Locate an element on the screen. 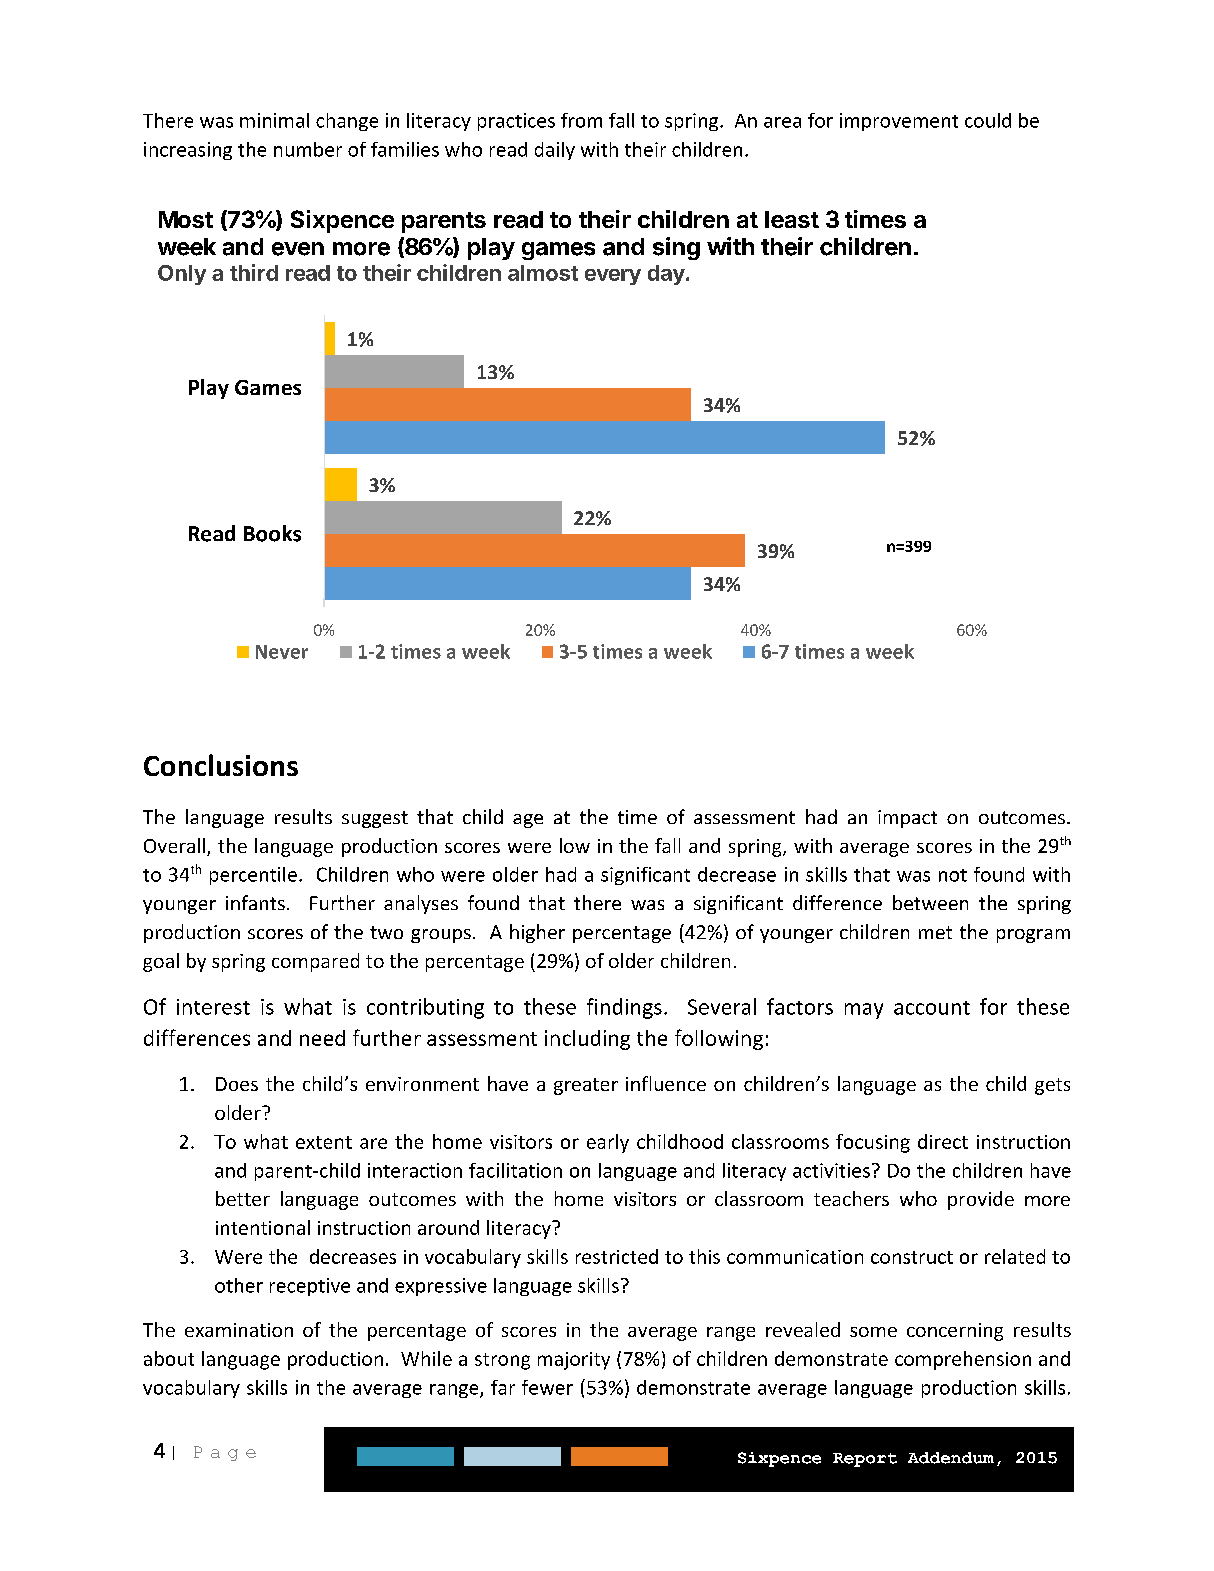  Conclusions is located at coordinates (221, 765).
